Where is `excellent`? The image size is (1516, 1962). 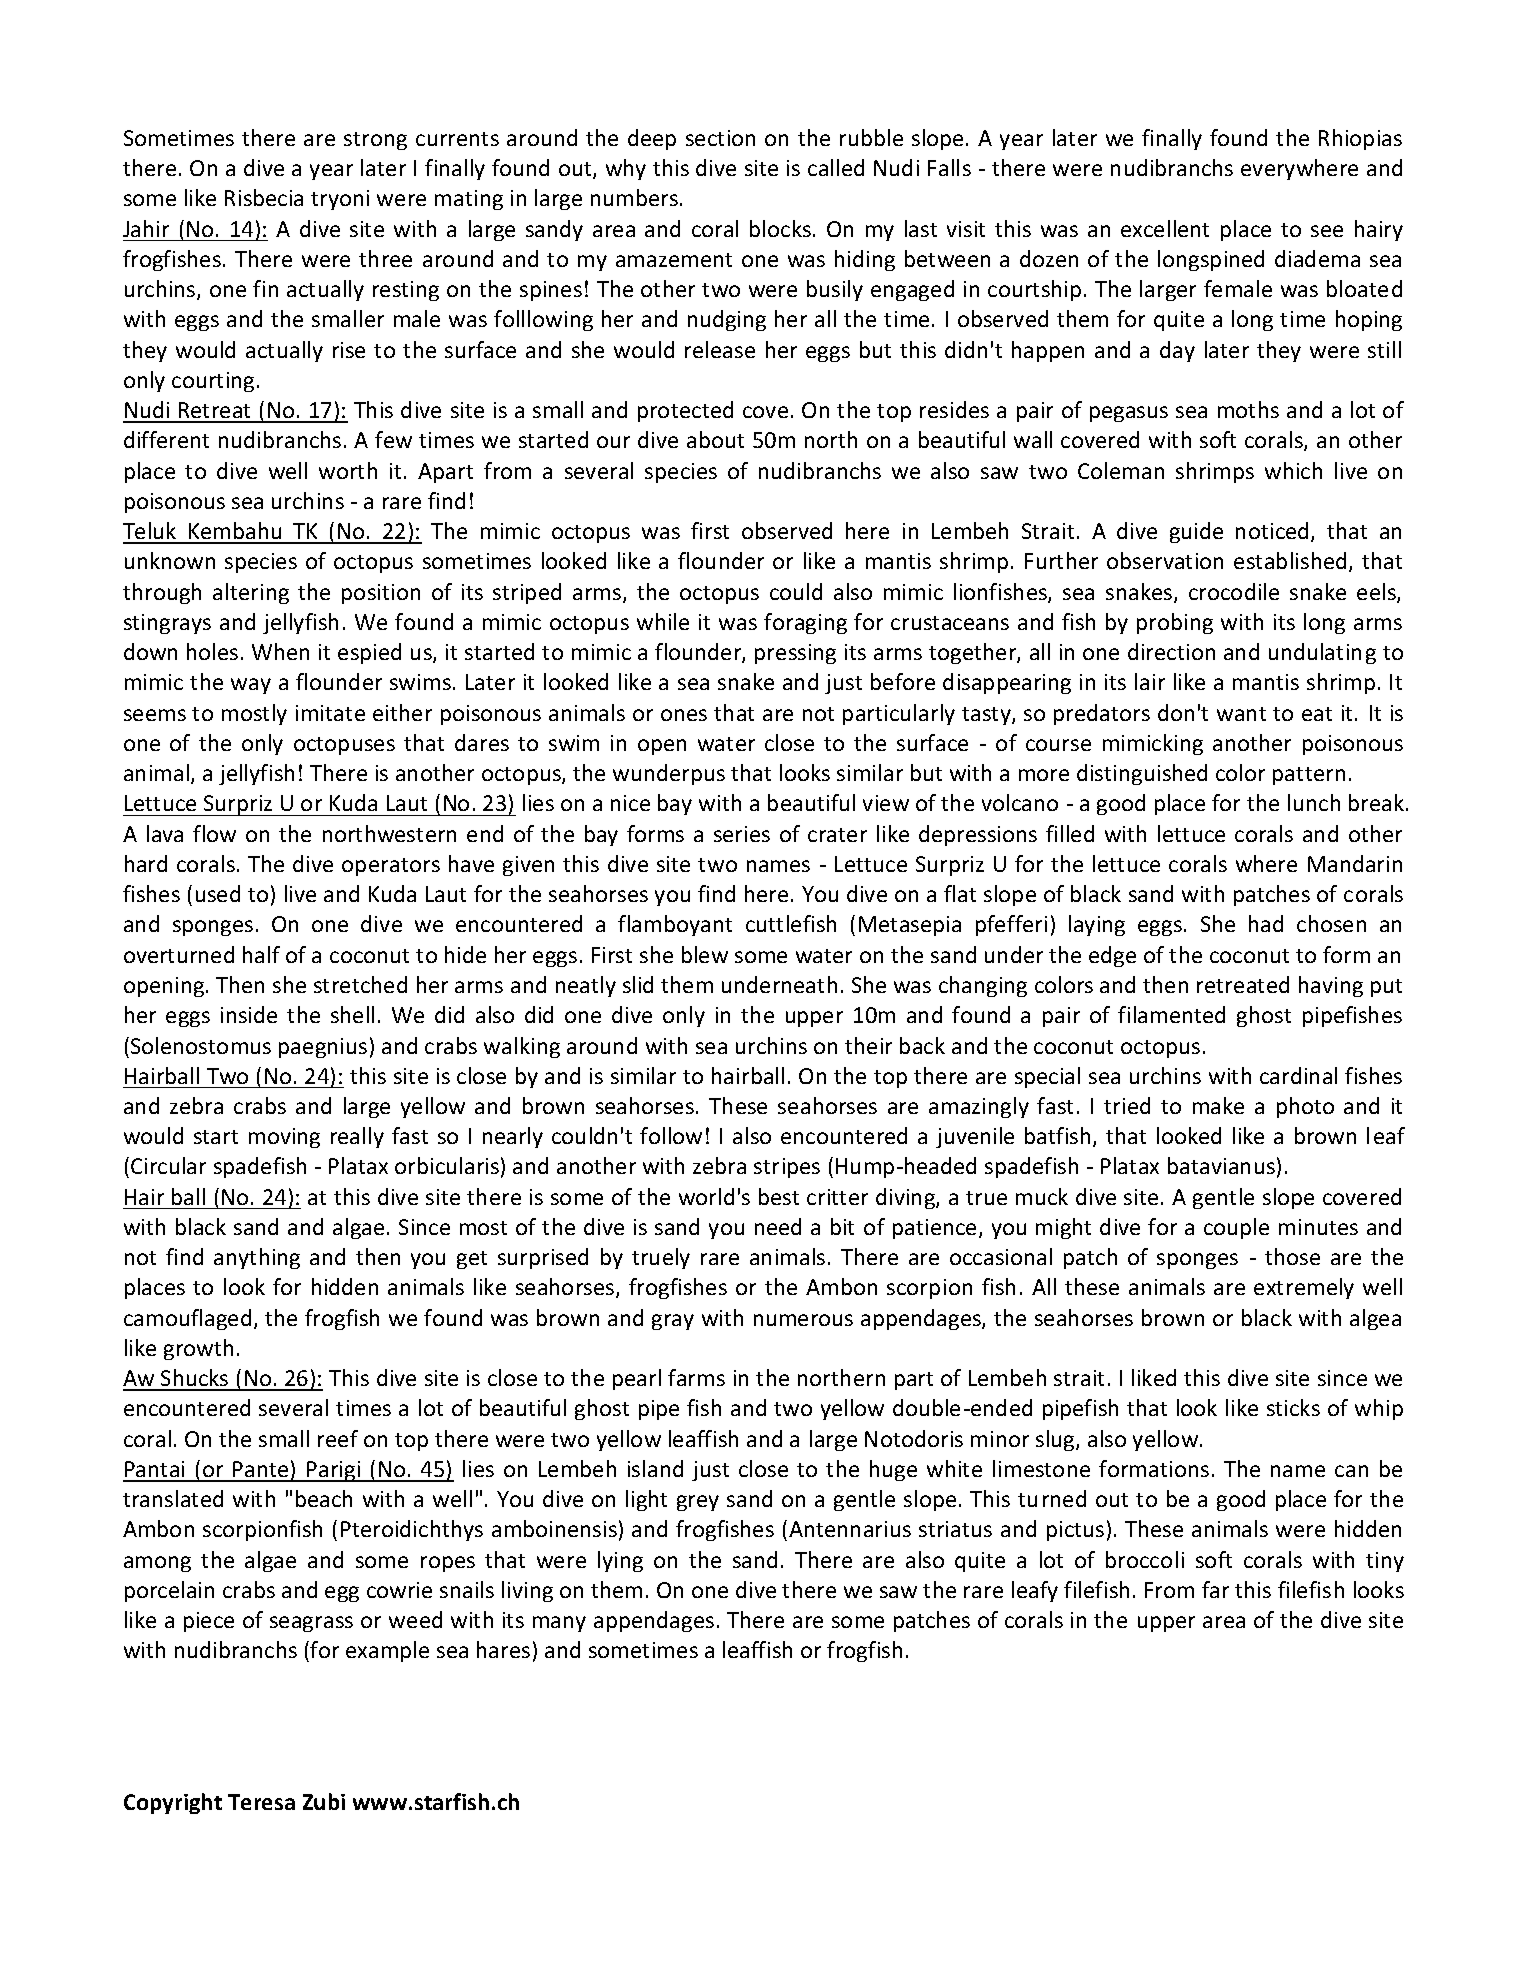 excellent is located at coordinates (1165, 228).
